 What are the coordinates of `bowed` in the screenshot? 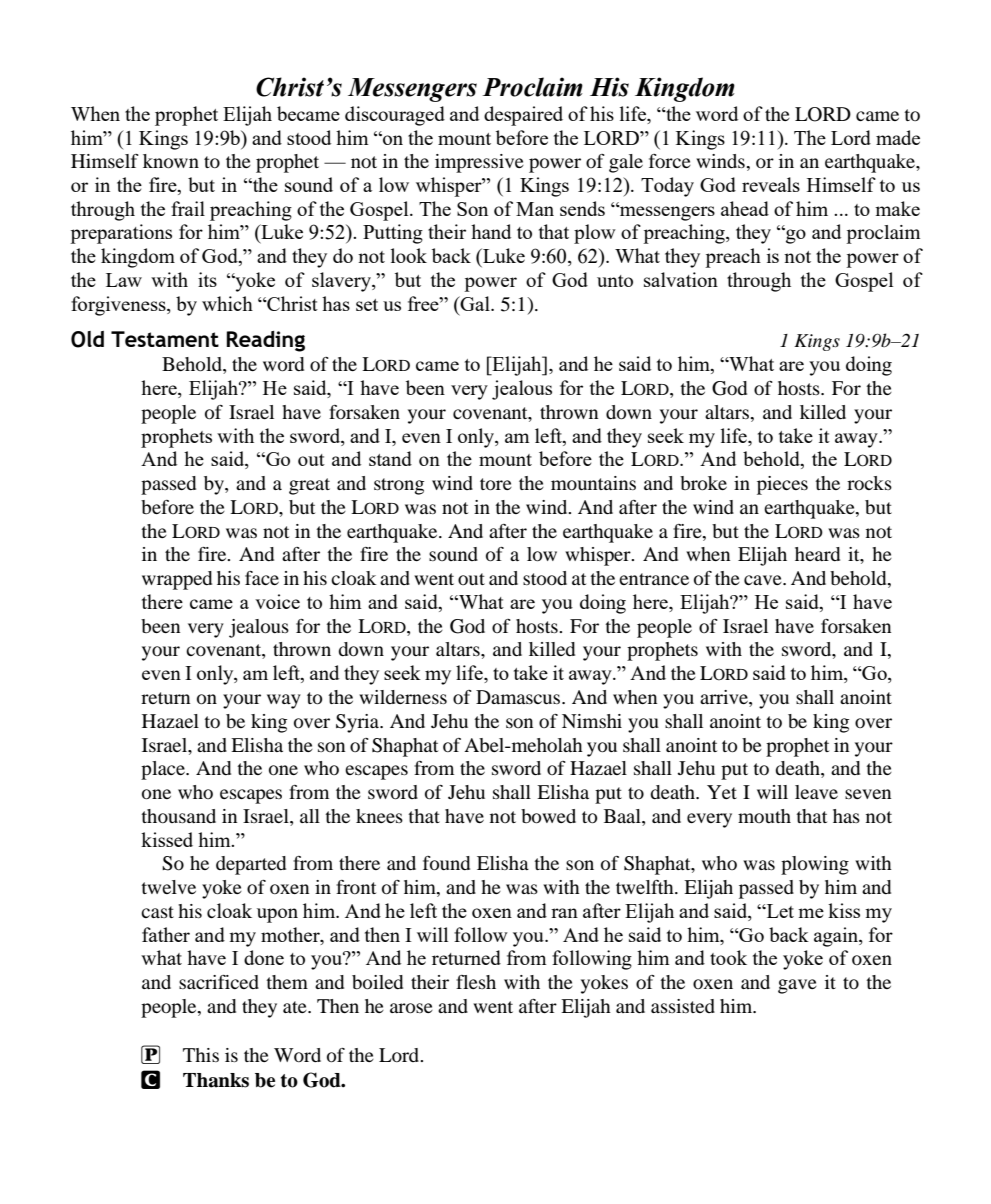 It's located at (548, 816).
